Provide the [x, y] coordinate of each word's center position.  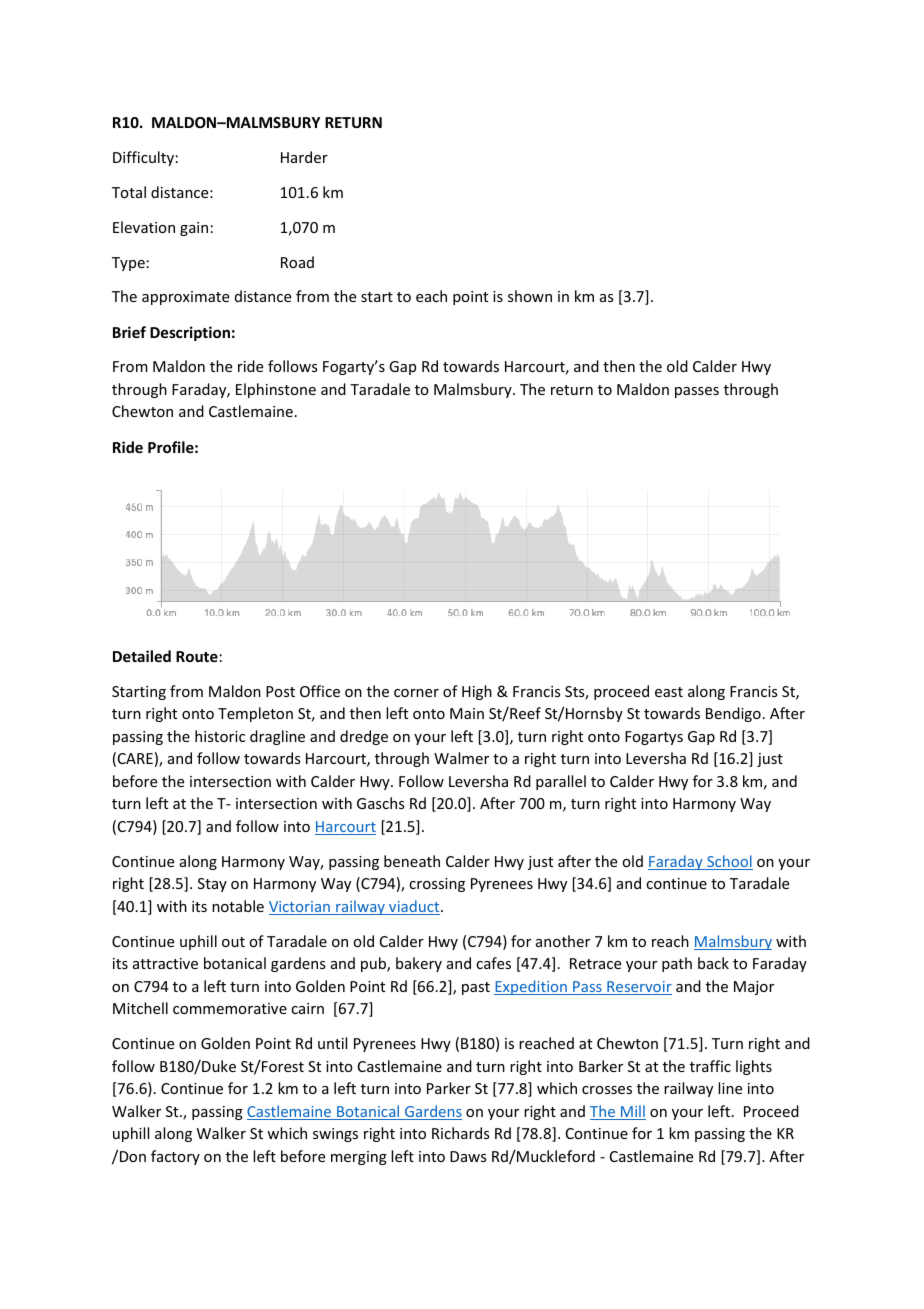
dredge [364, 737]
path [677, 964]
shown [530, 296]
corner [416, 693]
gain [194, 229]
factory [175, 1157]
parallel [561, 782]
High [477, 692]
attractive [165, 963]
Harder [304, 157]
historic [220, 736]
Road [297, 262]
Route [197, 656]
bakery [419, 964]
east [669, 692]
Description [190, 333]
